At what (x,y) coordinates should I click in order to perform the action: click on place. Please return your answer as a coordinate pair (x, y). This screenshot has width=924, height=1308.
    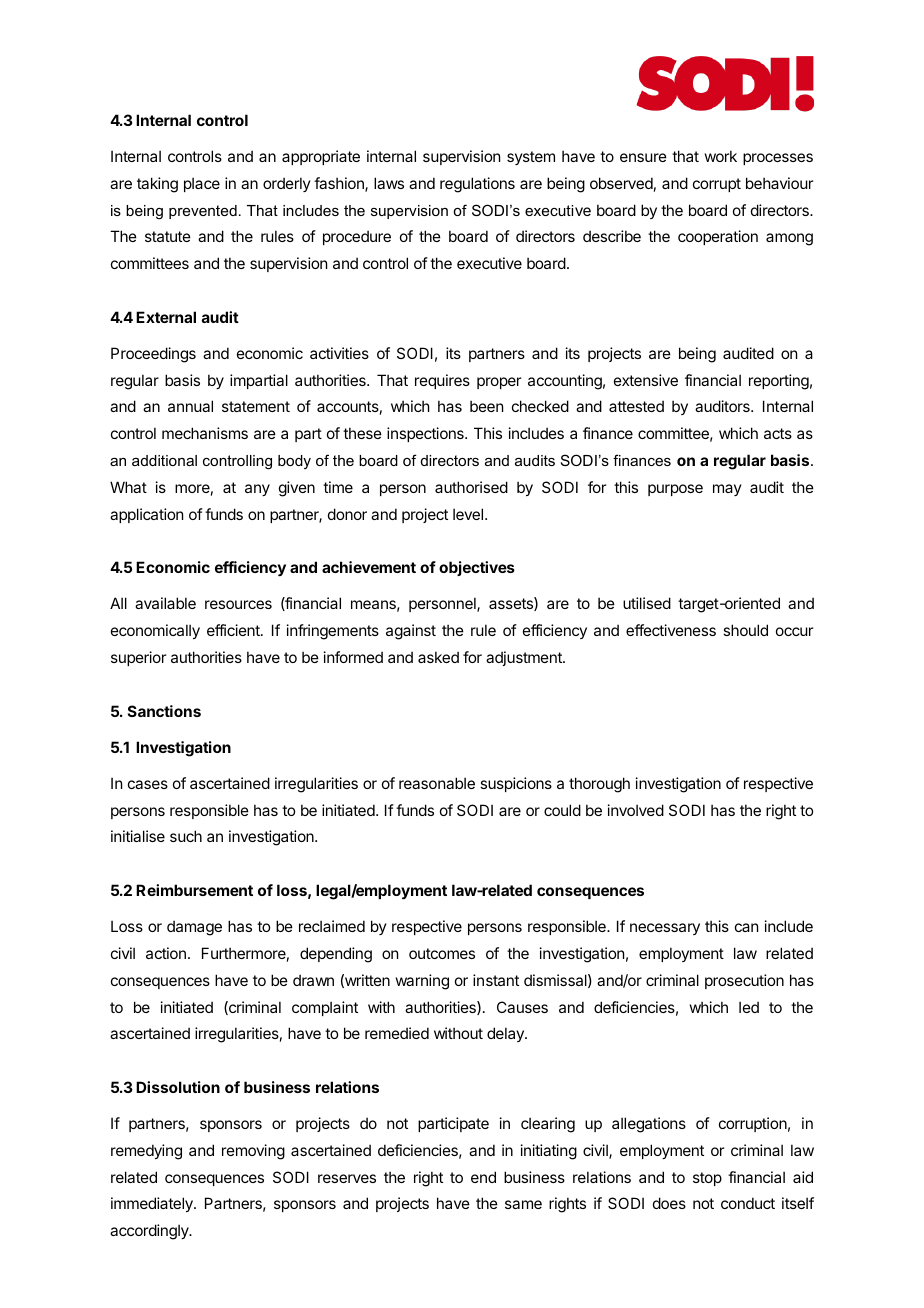
    Looking at the image, I should click on (202, 184).
